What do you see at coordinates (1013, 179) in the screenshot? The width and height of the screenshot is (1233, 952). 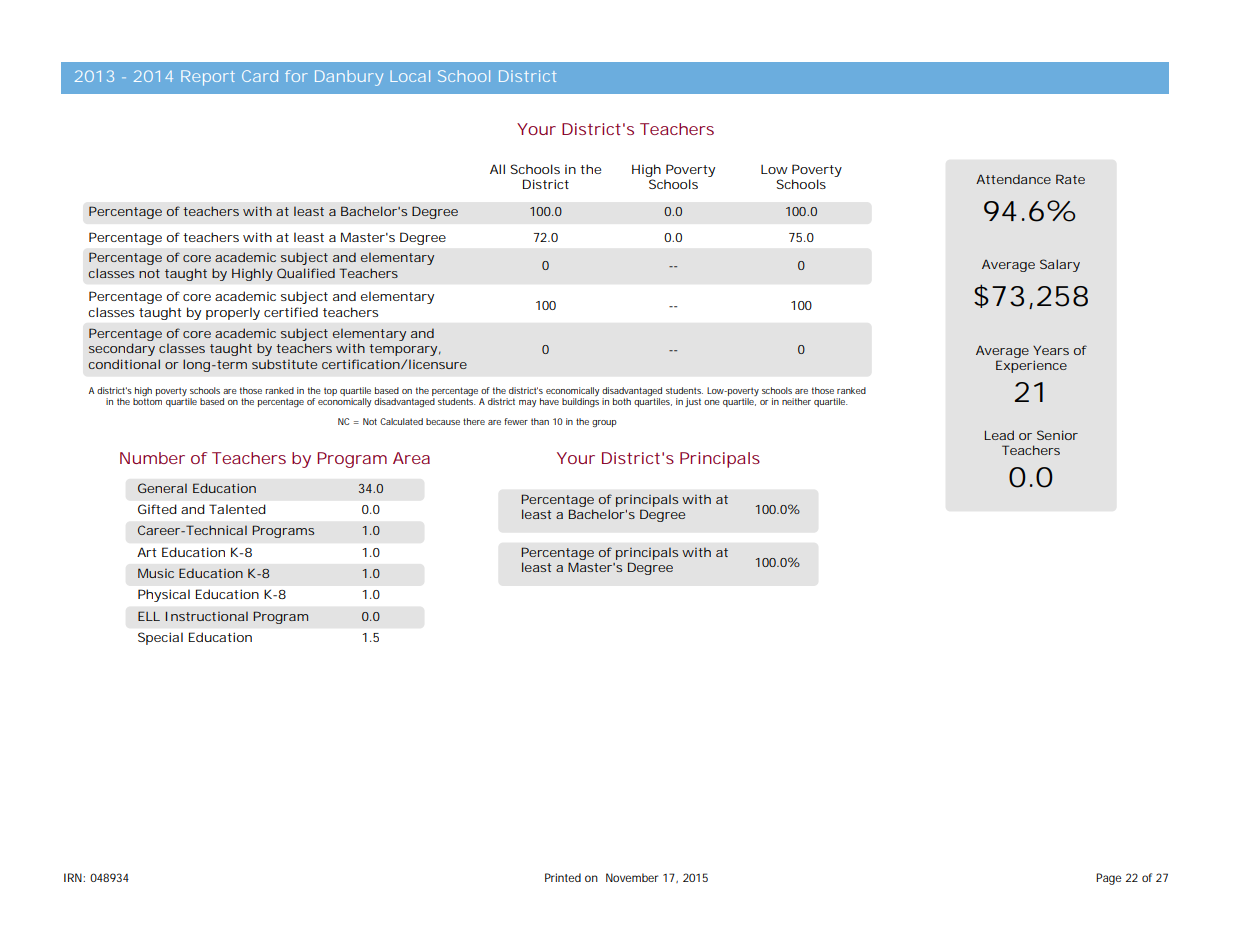 I see `Attendance` at bounding box center [1013, 179].
